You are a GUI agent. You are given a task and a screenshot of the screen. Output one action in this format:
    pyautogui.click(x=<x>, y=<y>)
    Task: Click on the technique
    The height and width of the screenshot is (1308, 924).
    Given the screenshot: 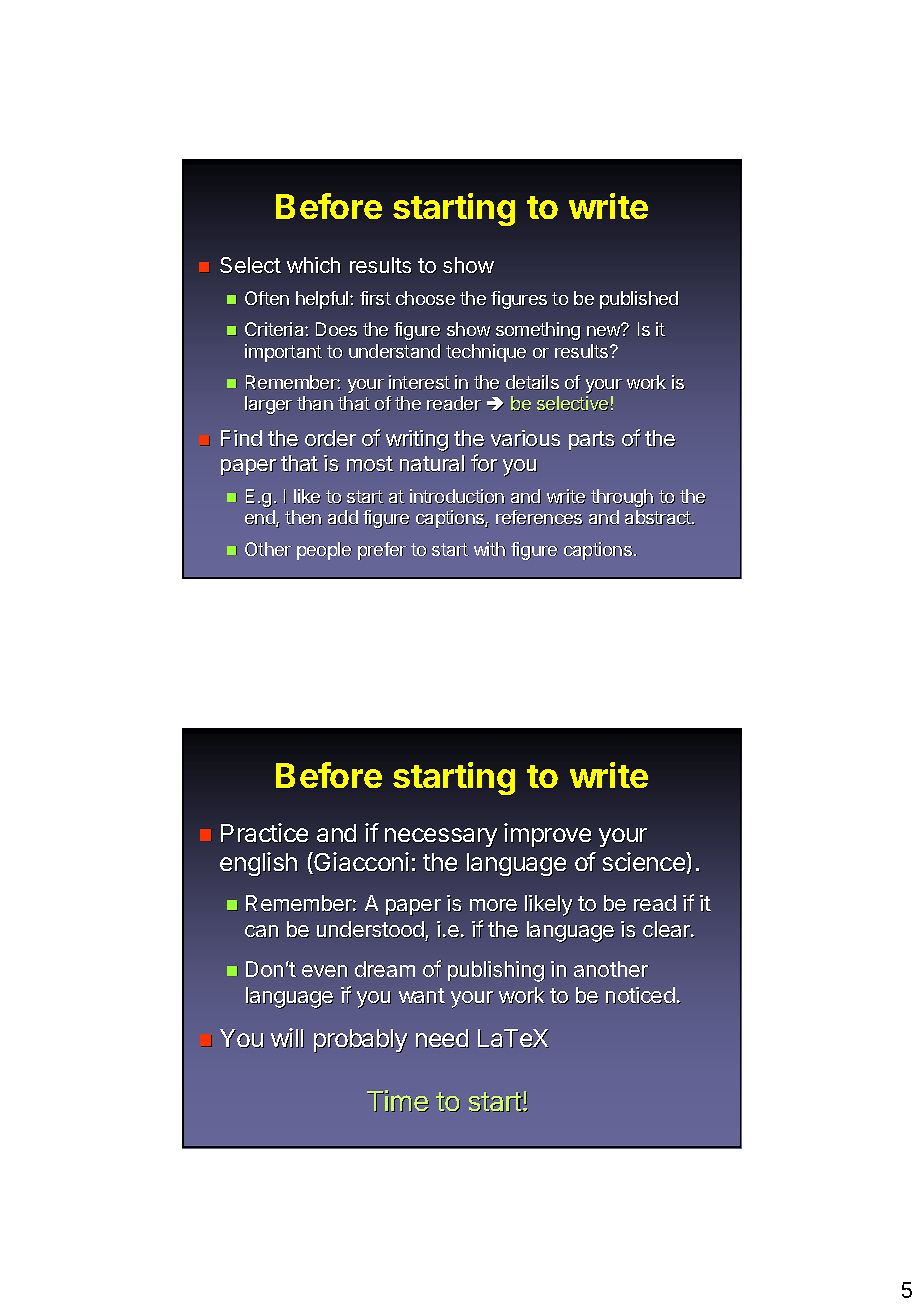 What is the action you would take?
    pyautogui.click(x=486, y=353)
